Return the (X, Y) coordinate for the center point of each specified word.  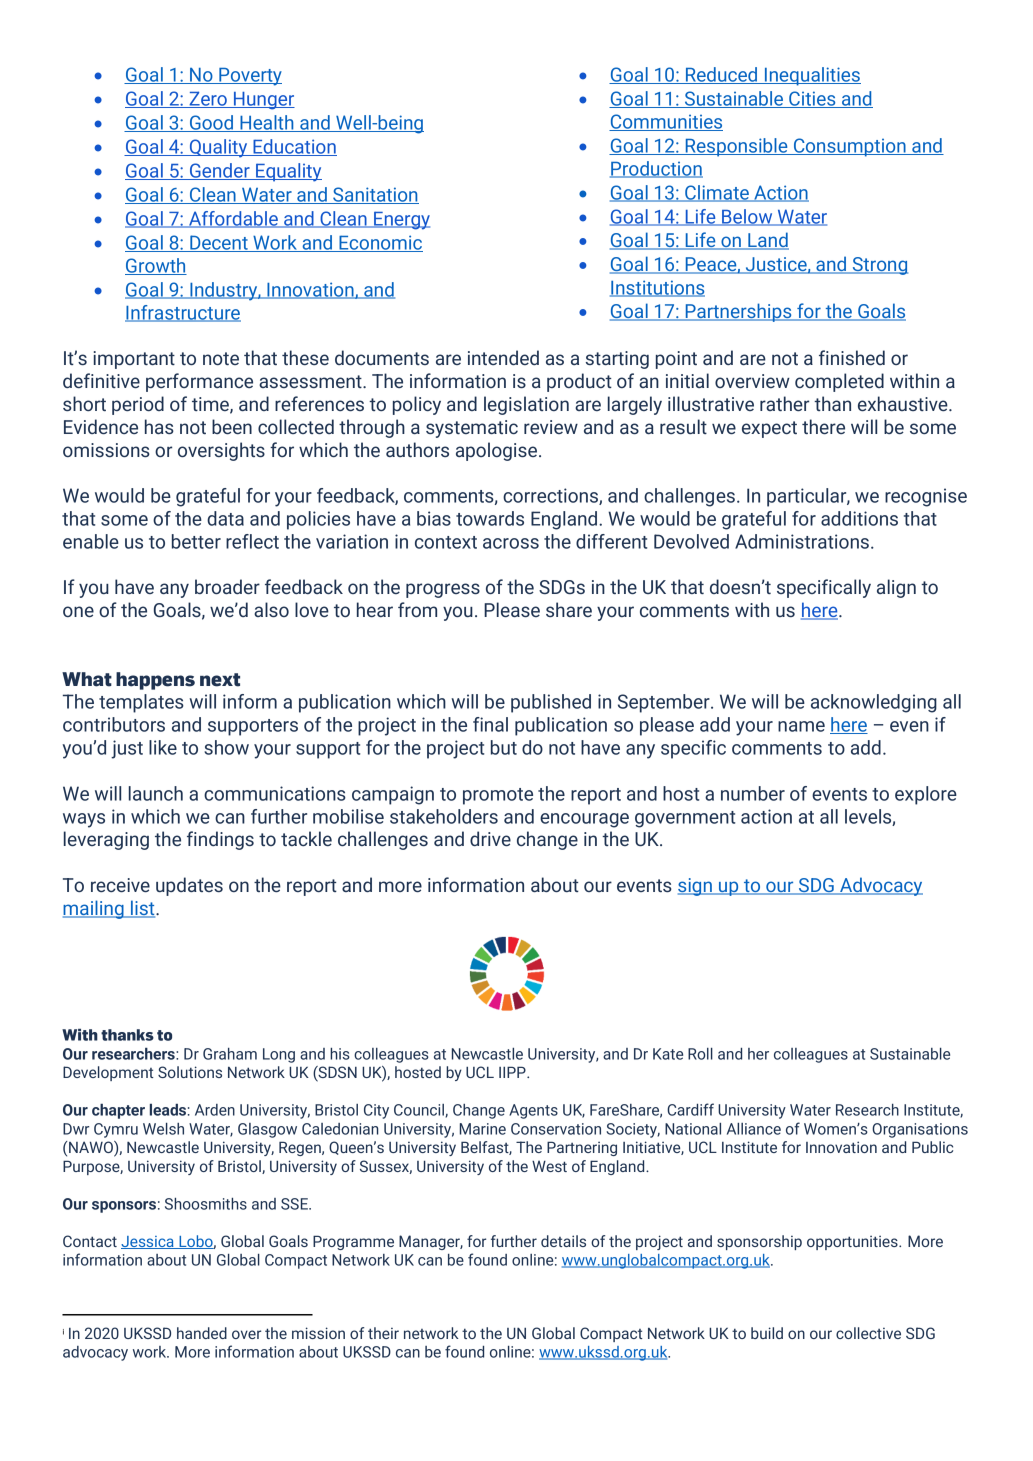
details (563, 1241)
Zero (208, 99)
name (801, 726)
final (490, 724)
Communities (666, 122)
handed (202, 1333)
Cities (812, 99)
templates (141, 703)
